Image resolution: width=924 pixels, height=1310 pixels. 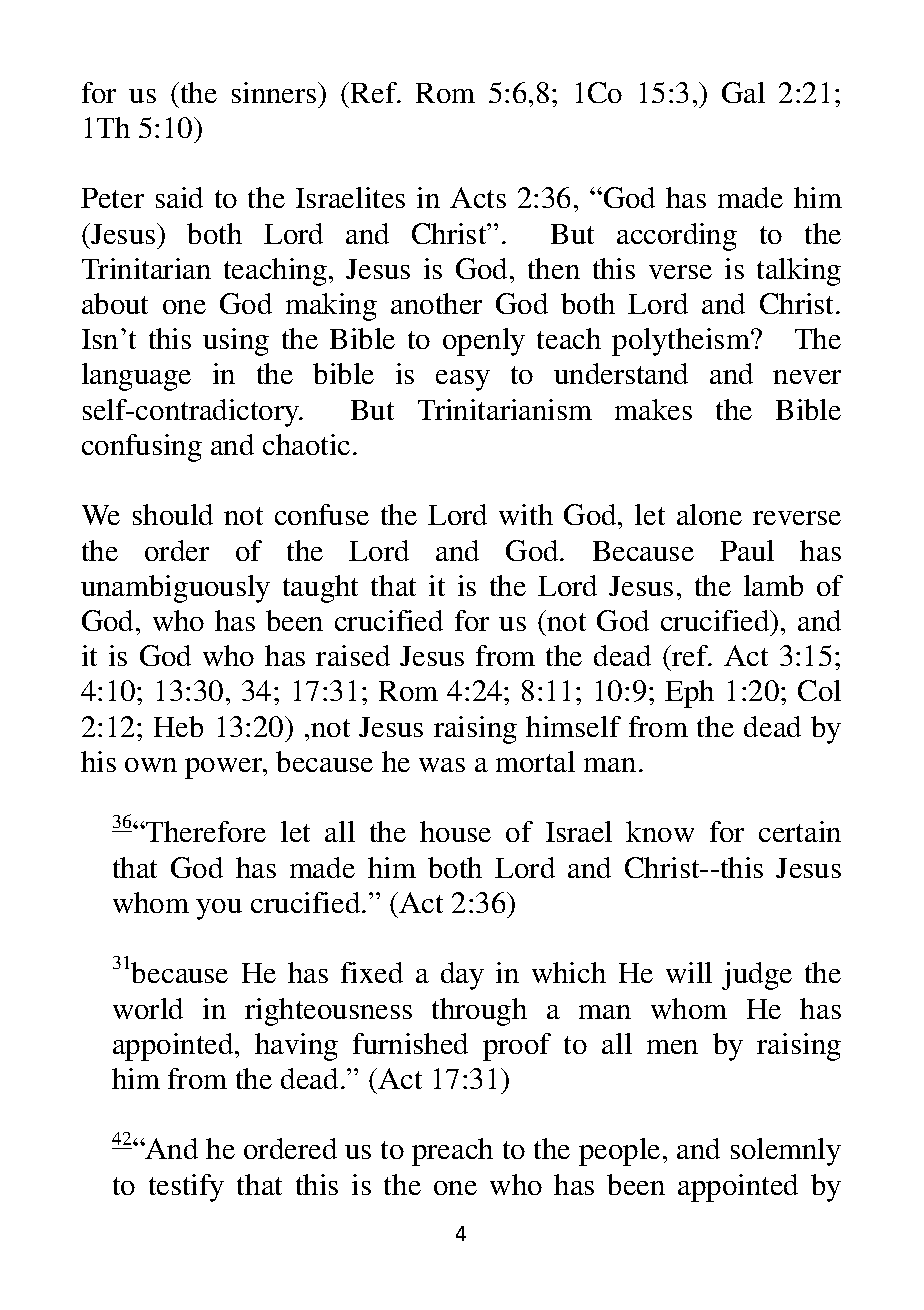 What do you see at coordinates (478, 197) in the document?
I see `Acts` at bounding box center [478, 197].
